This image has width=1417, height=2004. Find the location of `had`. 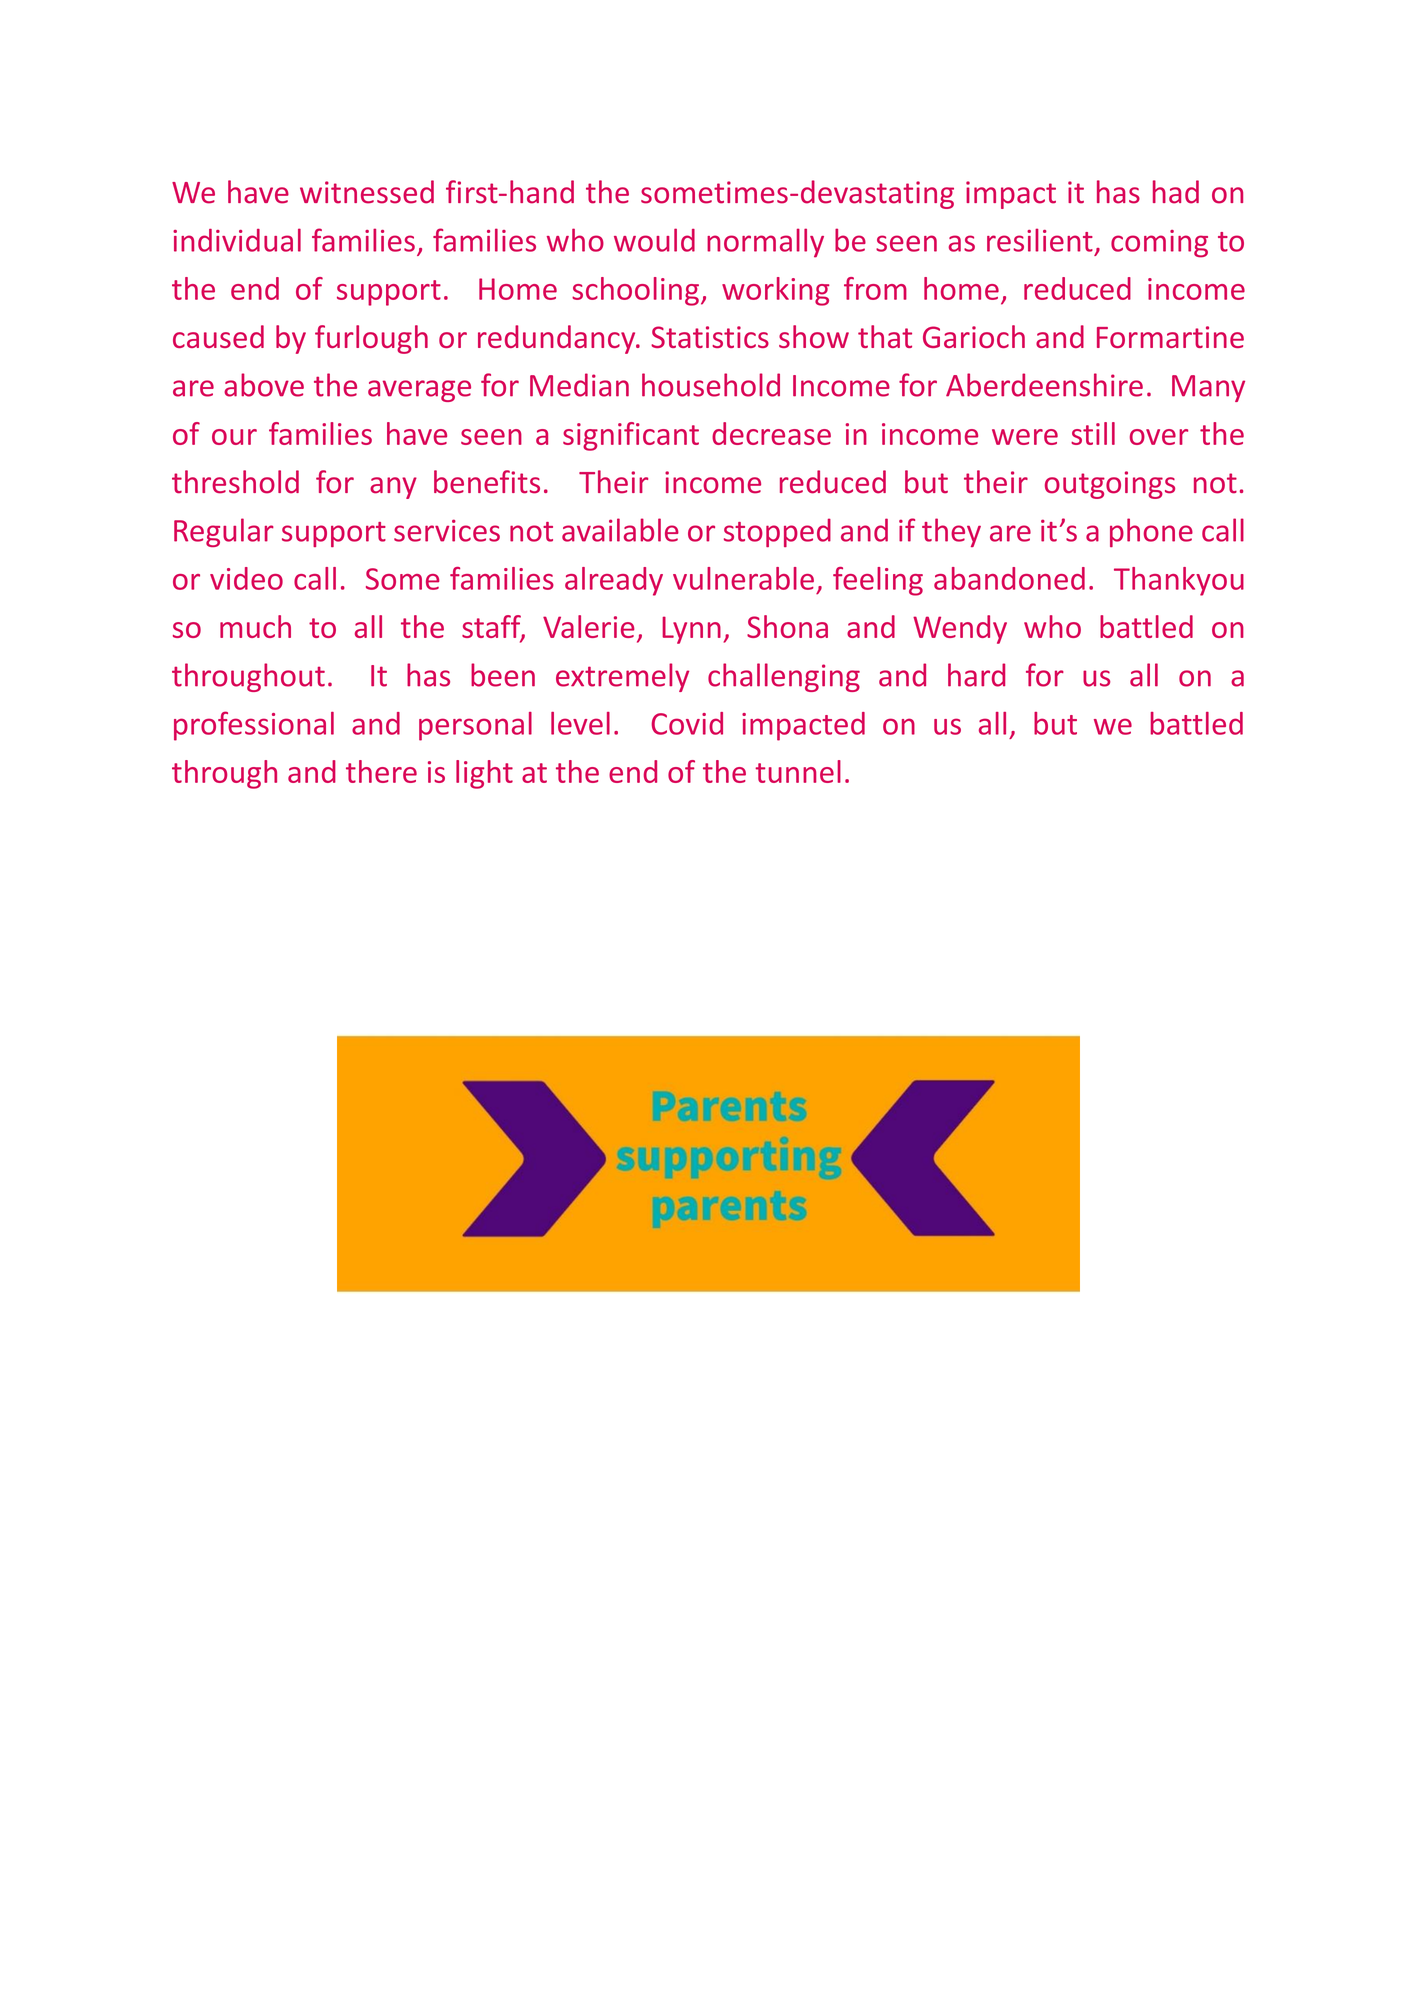

had is located at coordinates (1176, 192).
